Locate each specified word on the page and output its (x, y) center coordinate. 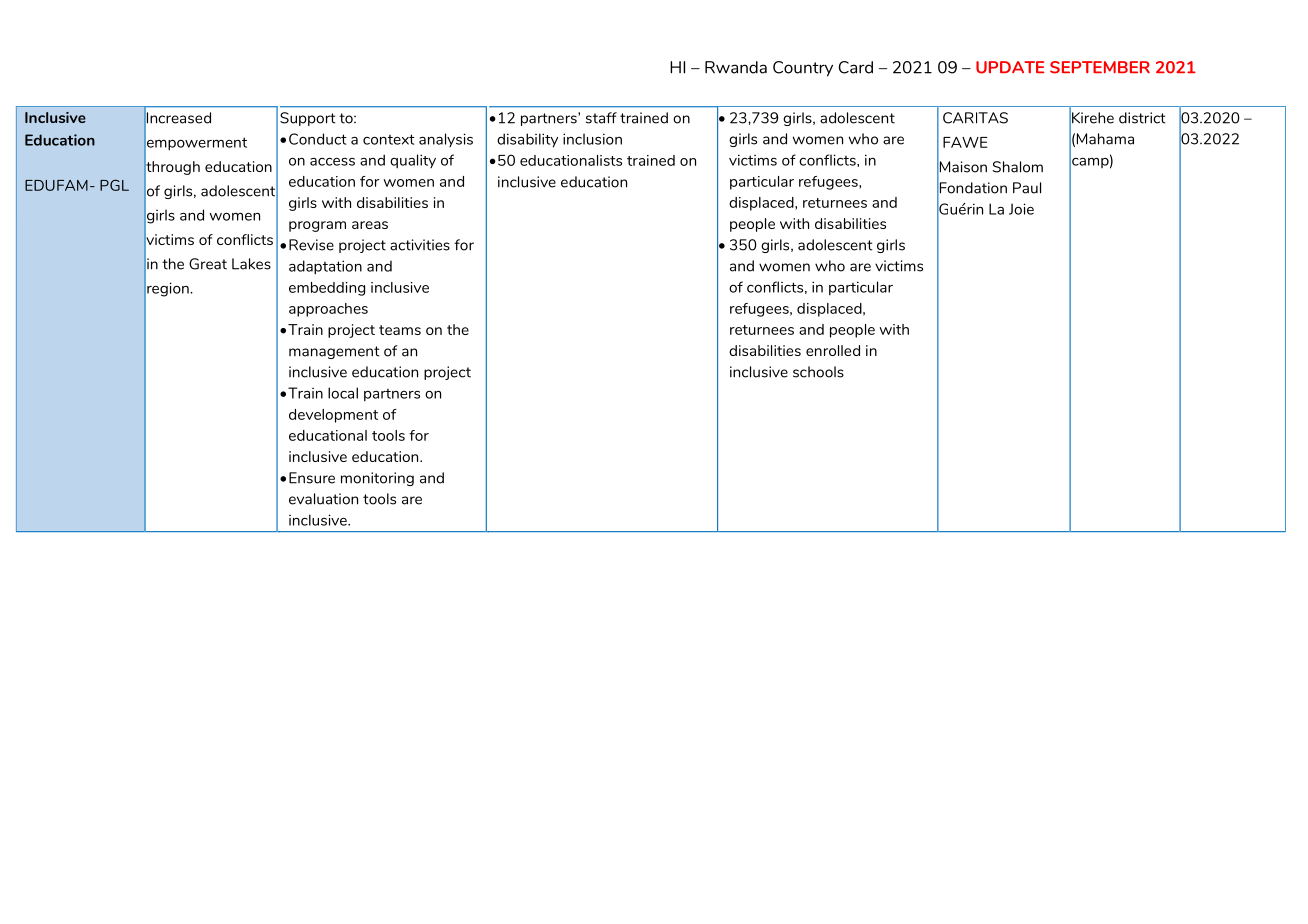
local (343, 393)
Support (308, 119)
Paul (1027, 188)
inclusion (592, 139)
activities (420, 245)
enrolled (833, 350)
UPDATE (1010, 67)
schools (818, 372)
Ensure (312, 478)
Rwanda (736, 67)
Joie (1021, 209)
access (332, 162)
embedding (327, 289)
